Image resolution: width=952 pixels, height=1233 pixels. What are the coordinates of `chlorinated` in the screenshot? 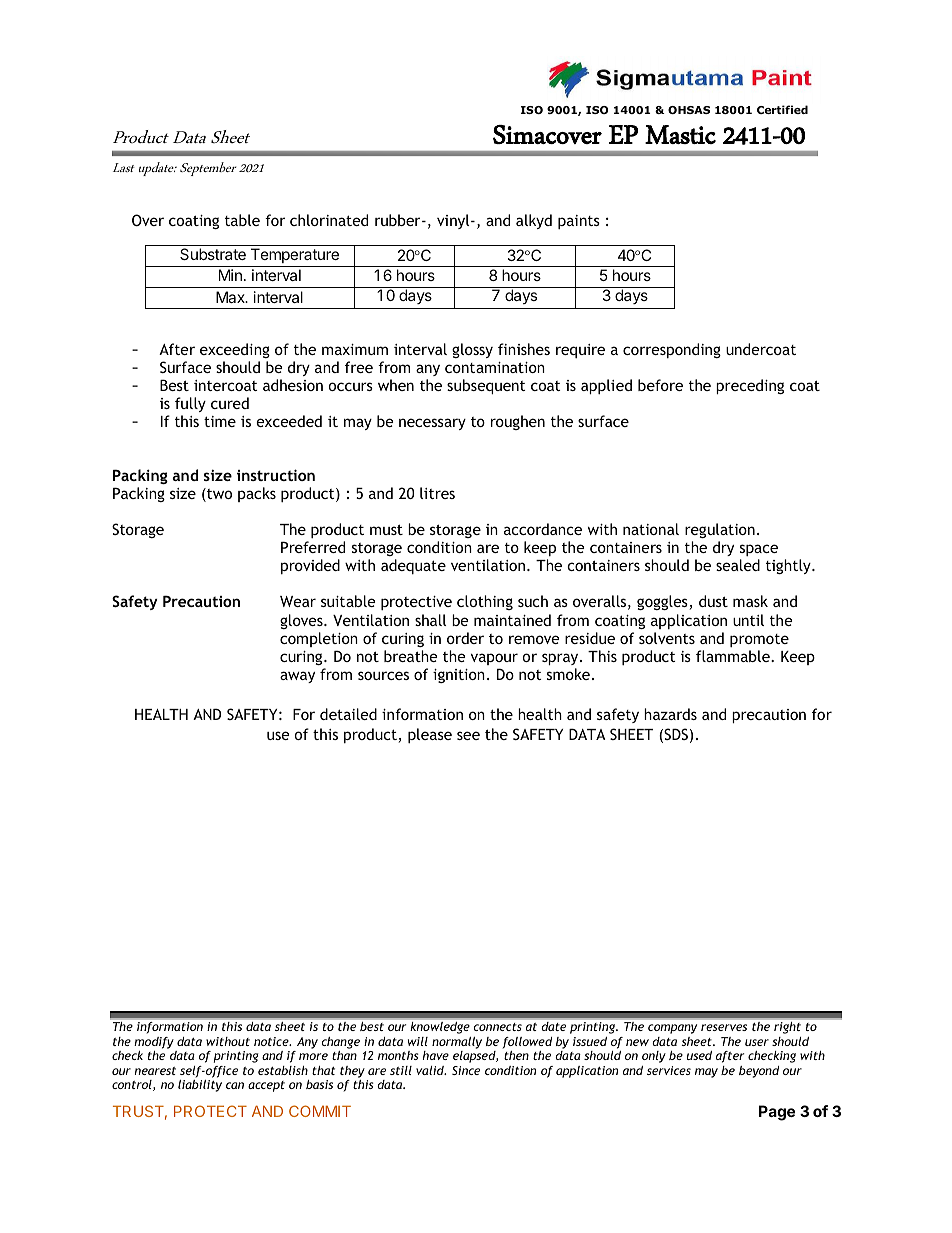 It's located at (329, 220).
